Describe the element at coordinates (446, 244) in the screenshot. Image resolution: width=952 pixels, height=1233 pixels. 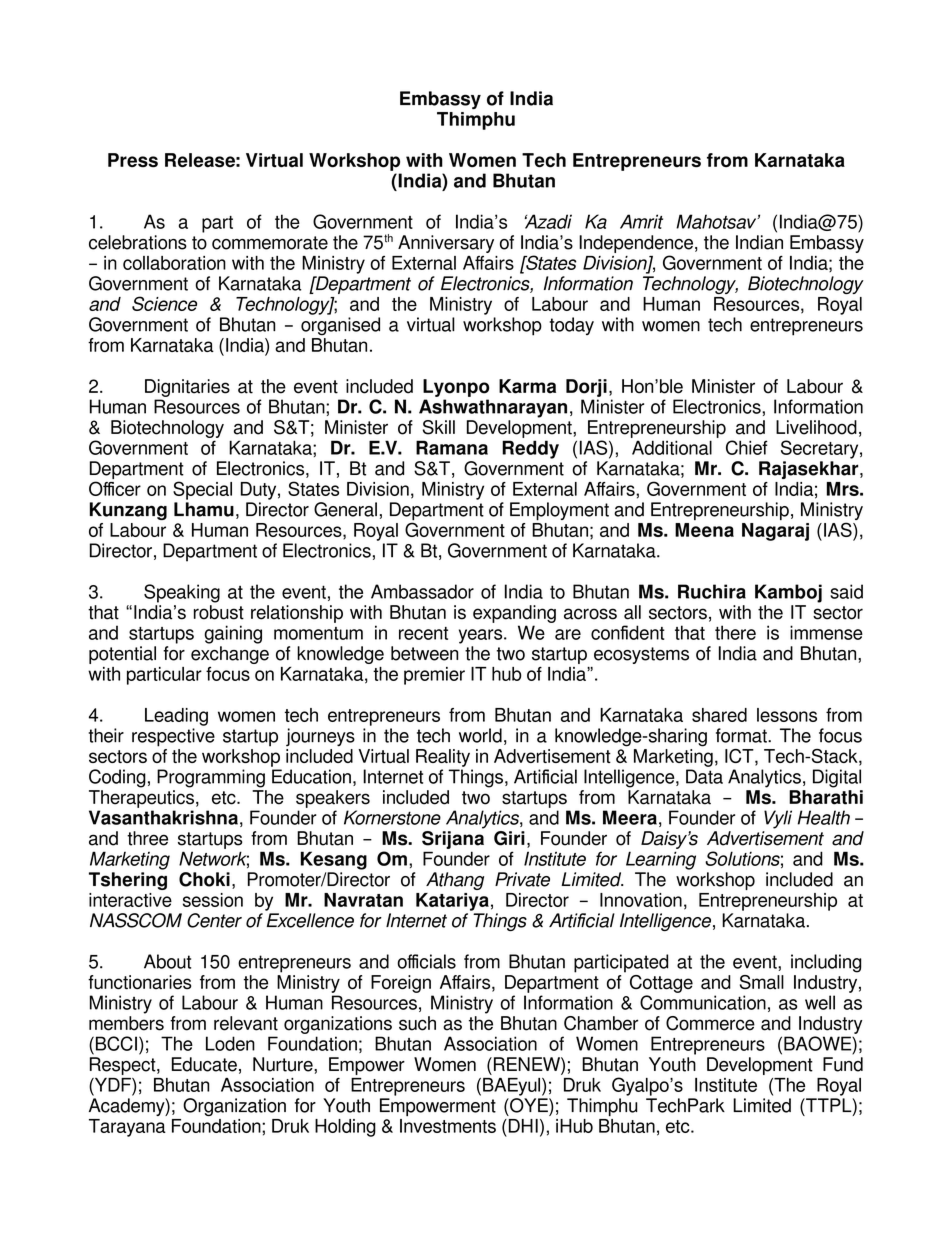
I see `Anniversary` at that location.
